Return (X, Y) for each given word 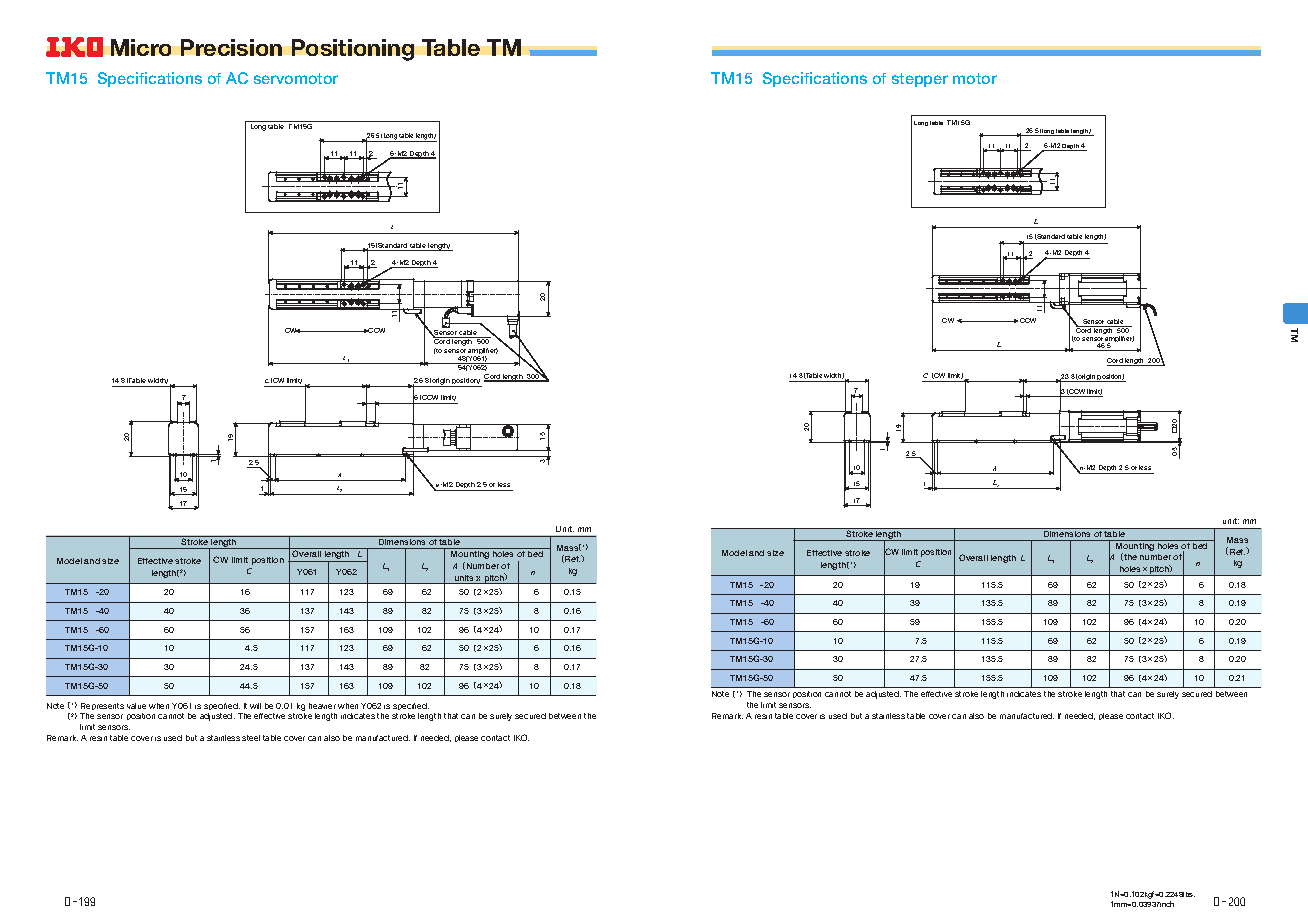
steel (251, 738)
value (136, 706)
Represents (102, 706)
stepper (920, 80)
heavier (322, 706)
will (255, 706)
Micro (141, 47)
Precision (231, 47)
